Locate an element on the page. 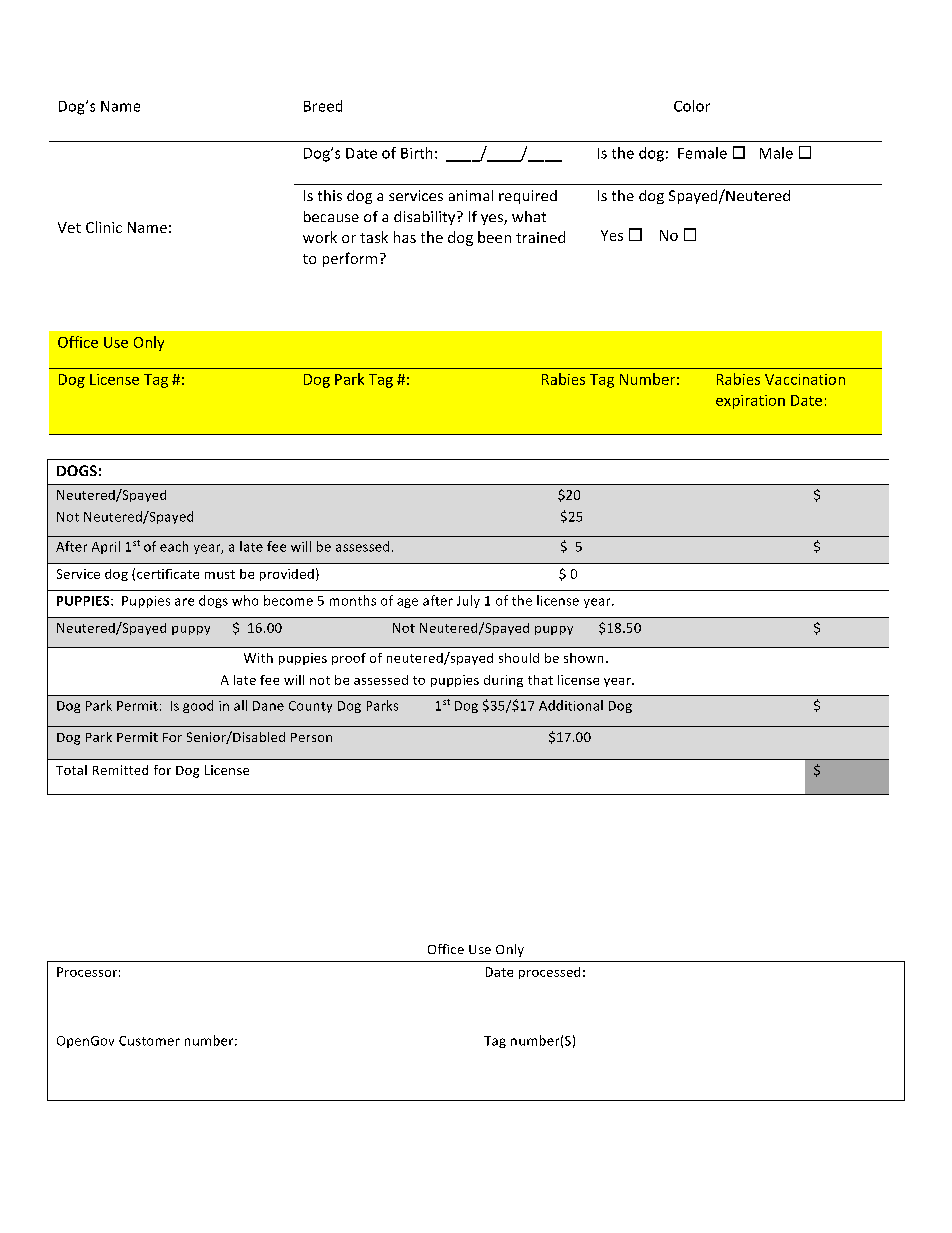  good is located at coordinates (198, 706).
